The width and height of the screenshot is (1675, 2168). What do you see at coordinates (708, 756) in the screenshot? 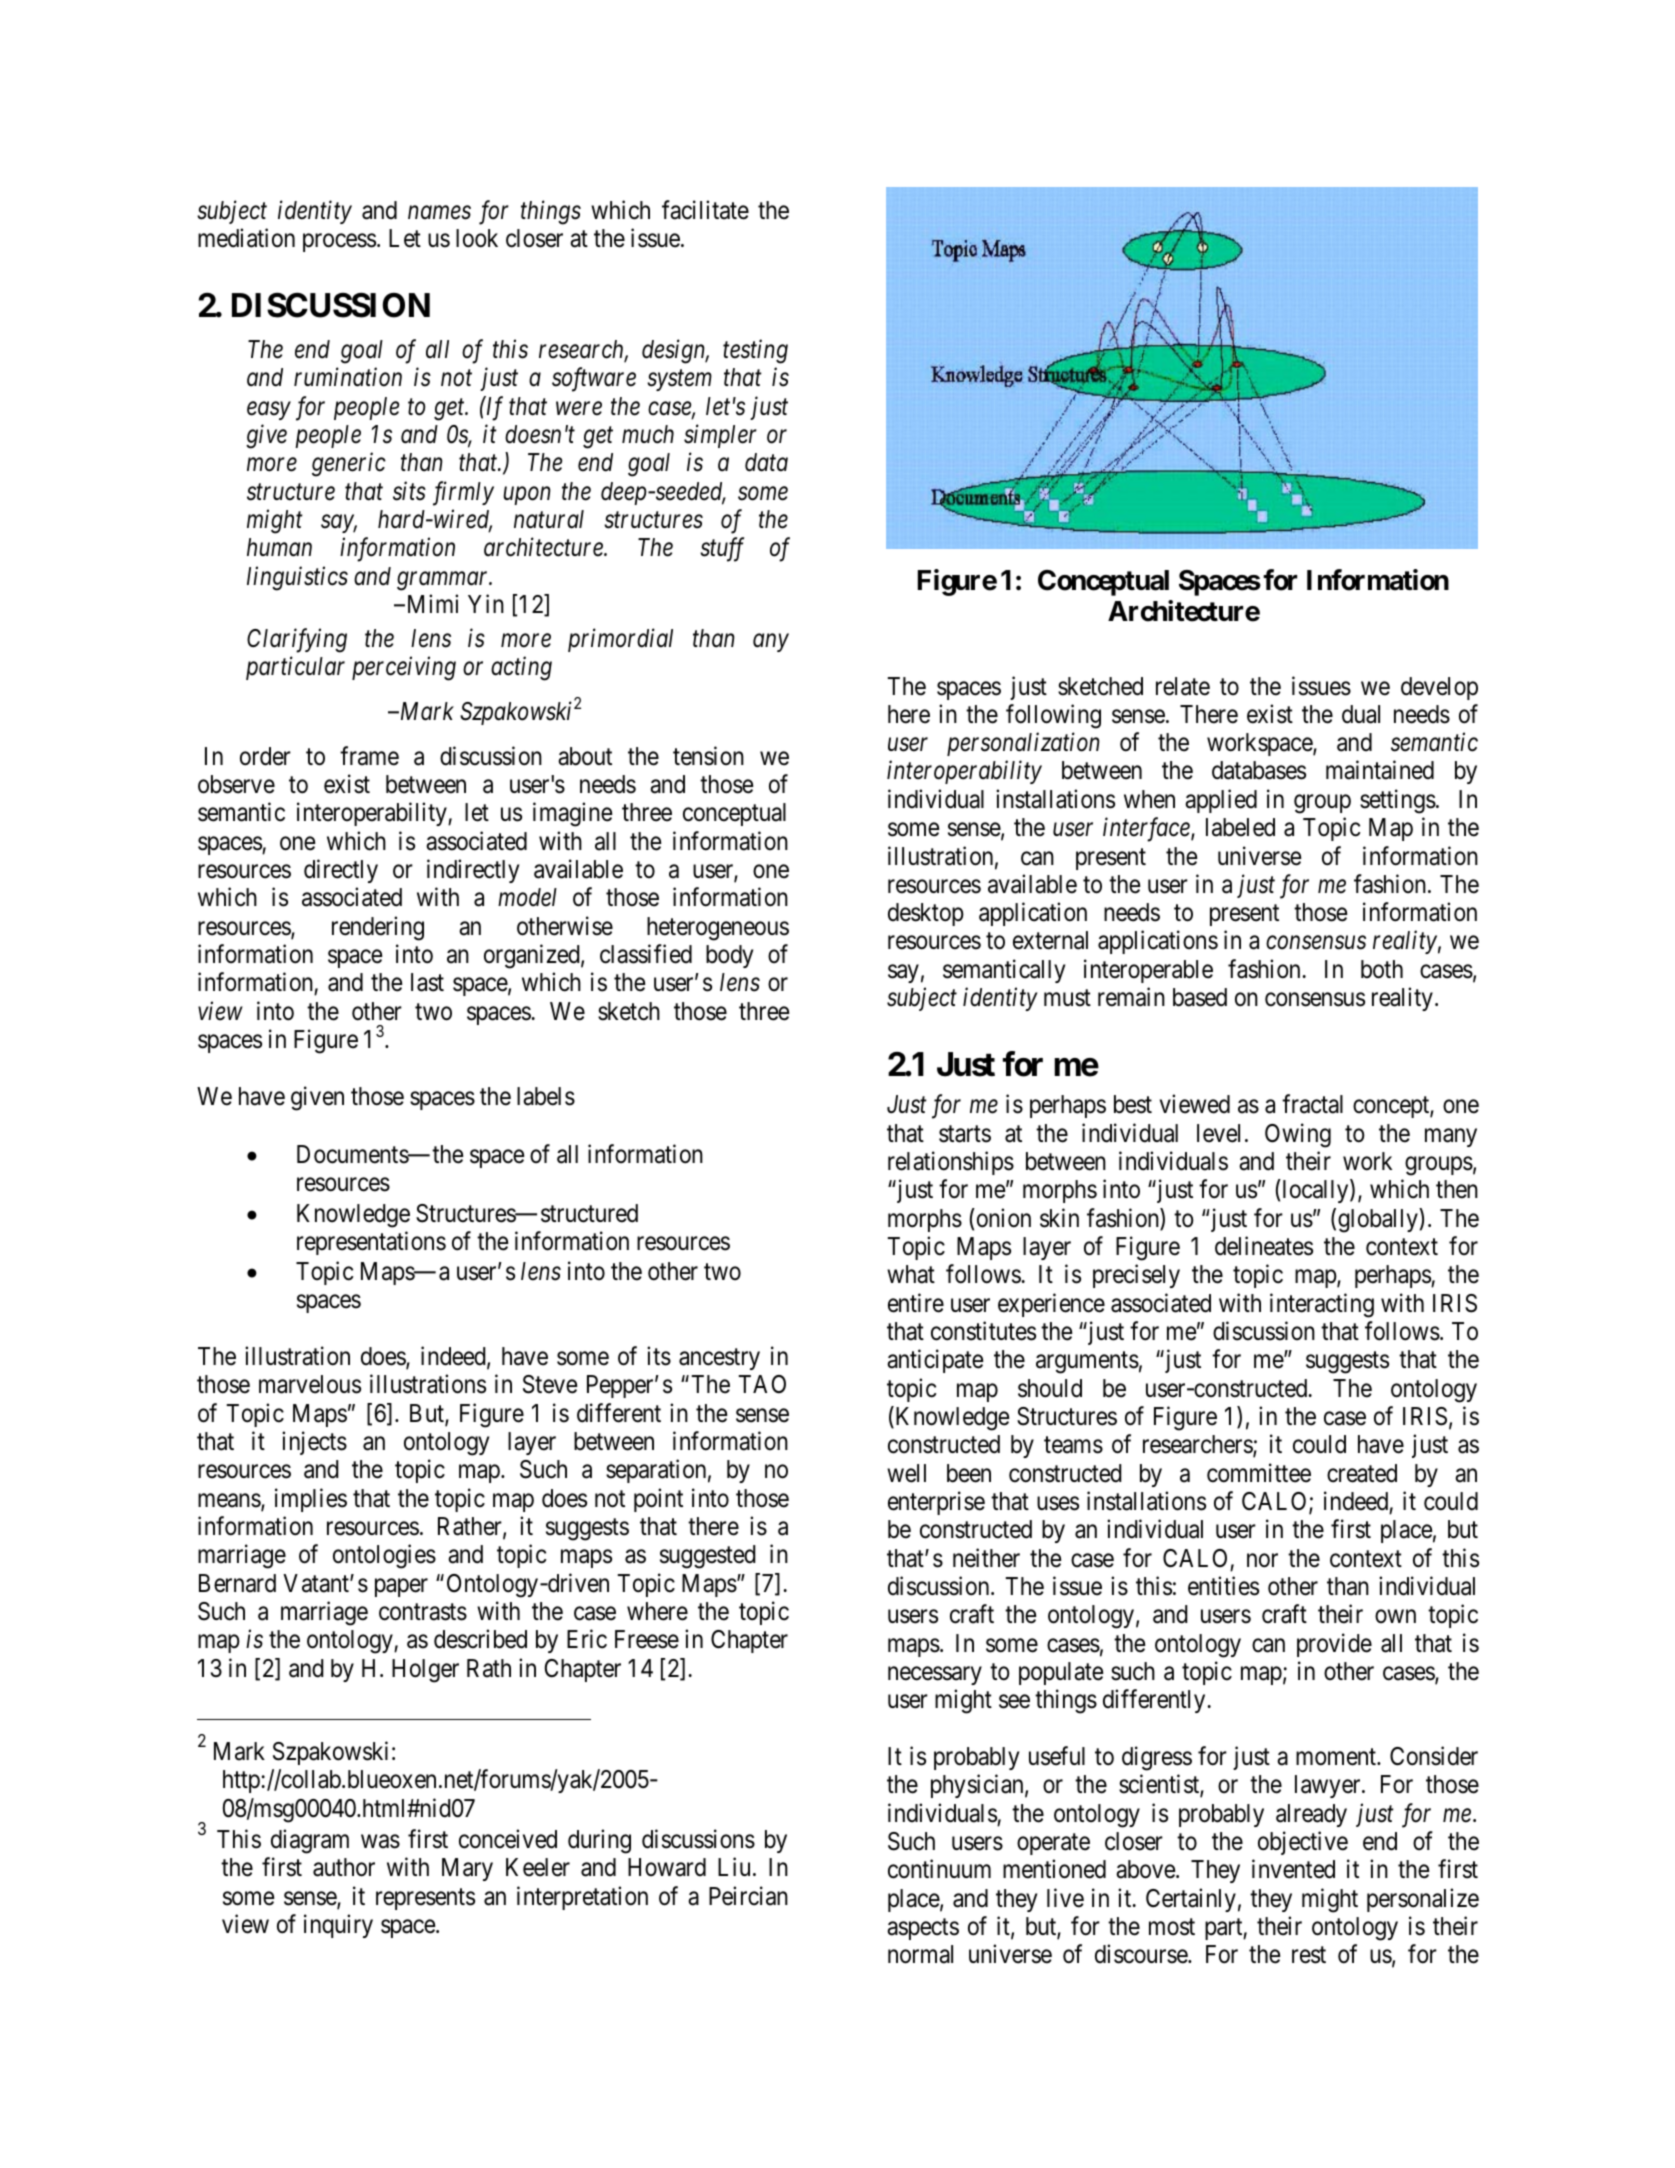
I see `tension` at bounding box center [708, 756].
